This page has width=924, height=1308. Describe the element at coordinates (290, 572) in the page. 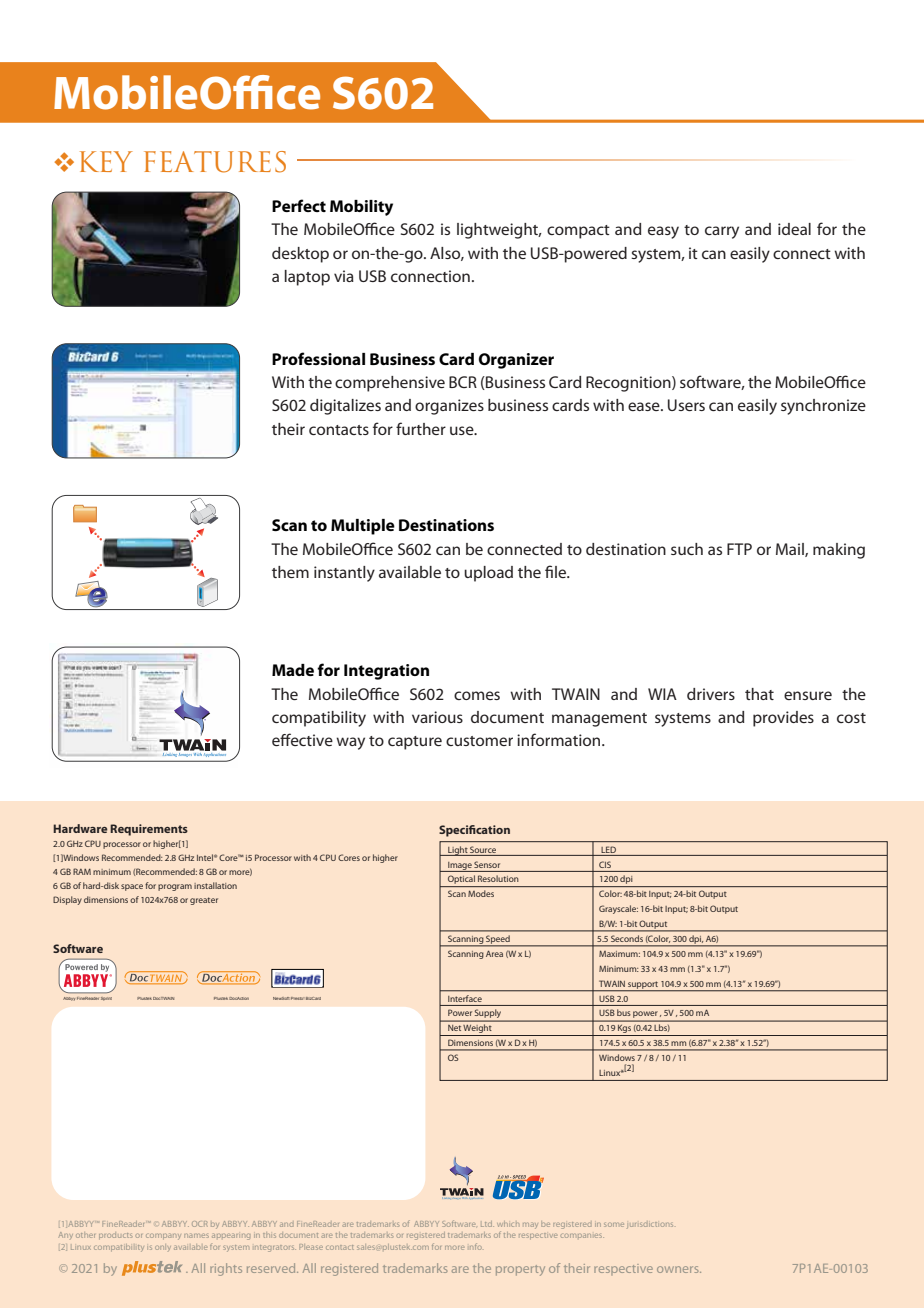

I see `them` at that location.
